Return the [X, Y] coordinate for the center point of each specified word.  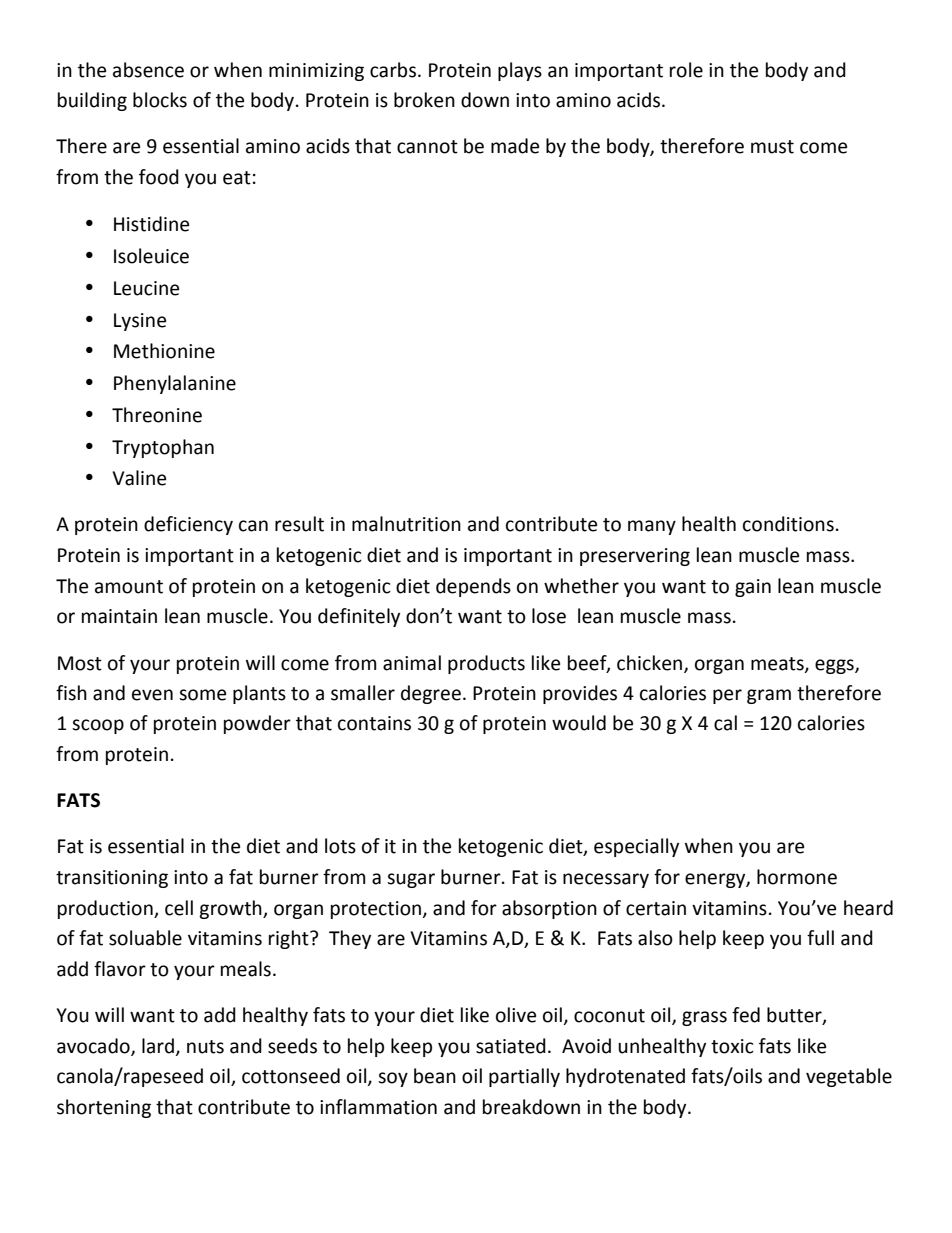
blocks [160, 100]
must [772, 147]
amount [129, 587]
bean [435, 1076]
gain [753, 588]
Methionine [164, 351]
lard [158, 1046]
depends [473, 587]
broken [424, 100]
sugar [411, 880]
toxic [732, 1046]
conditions [788, 524]
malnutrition [406, 524]
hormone [797, 877]
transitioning [112, 879]
